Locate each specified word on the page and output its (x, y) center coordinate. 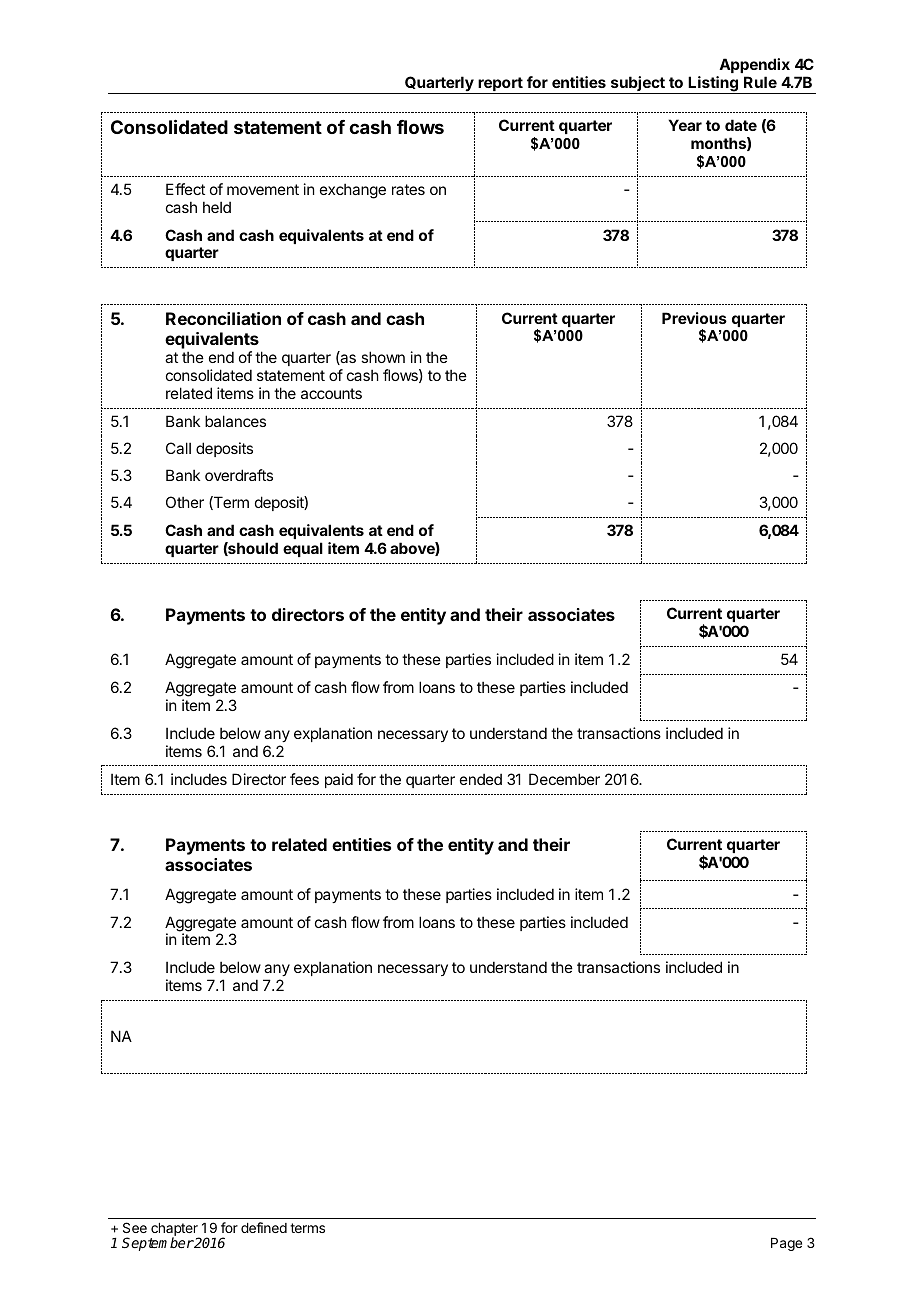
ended (481, 779)
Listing (713, 85)
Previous (694, 318)
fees (304, 779)
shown (383, 357)
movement (263, 189)
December (564, 779)
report (500, 85)
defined (264, 1227)
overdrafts (239, 475)
